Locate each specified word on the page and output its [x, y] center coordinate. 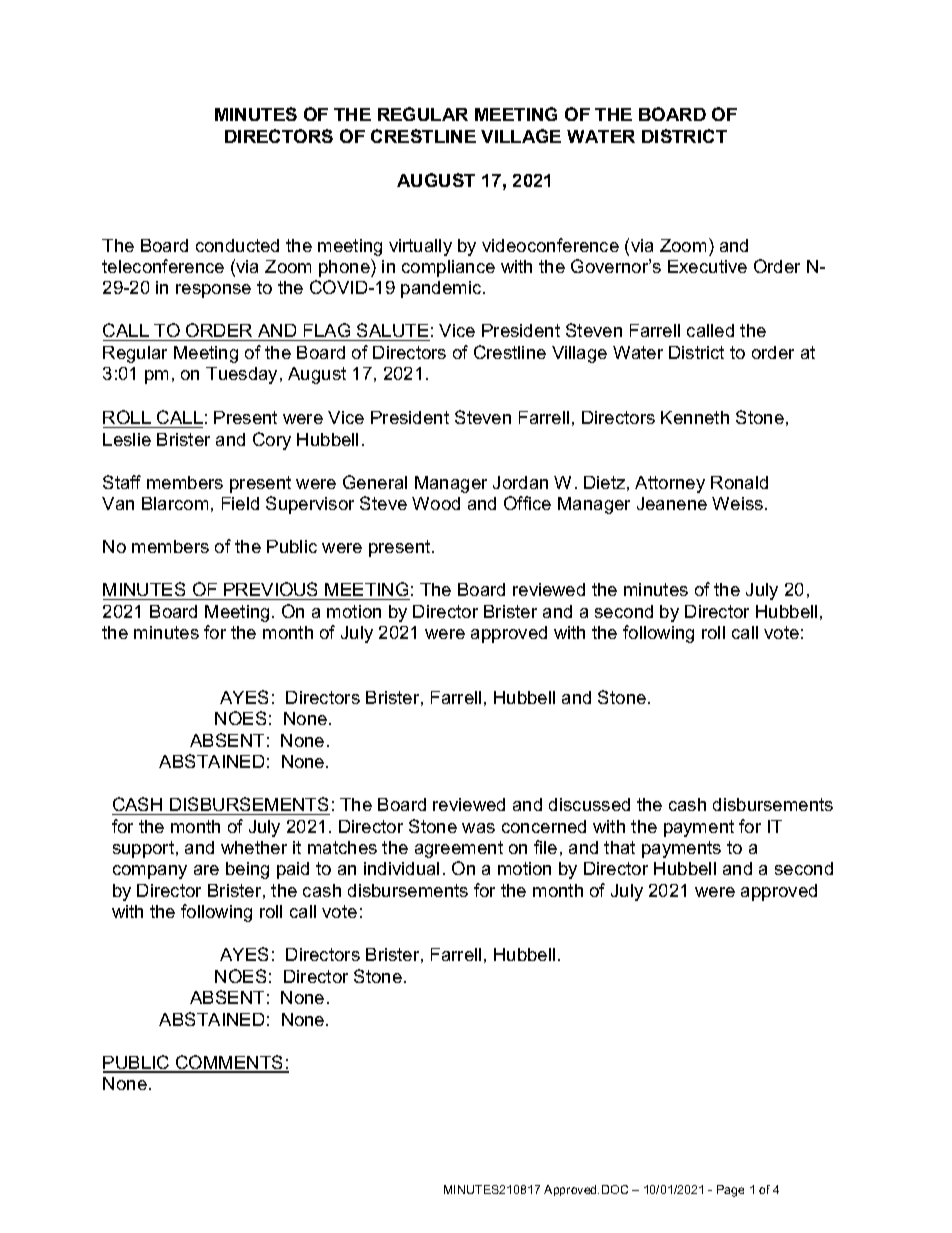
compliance [448, 268]
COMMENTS [230, 1063]
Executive [707, 266]
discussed [589, 804]
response [213, 291]
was [478, 828]
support [145, 849]
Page [730, 1191]
